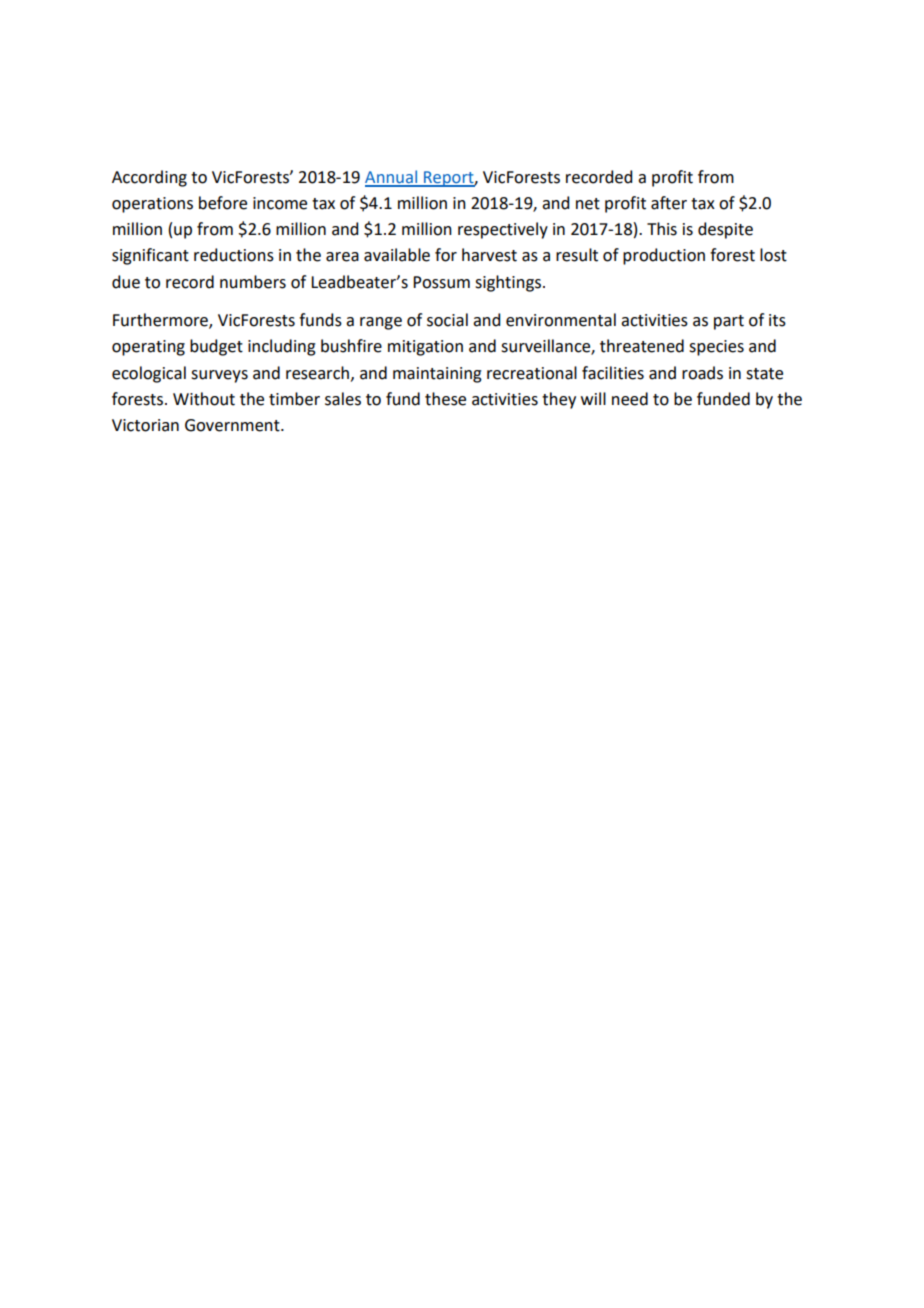  Describe the element at coordinates (234, 255) in the screenshot. I see `reductions` at that location.
